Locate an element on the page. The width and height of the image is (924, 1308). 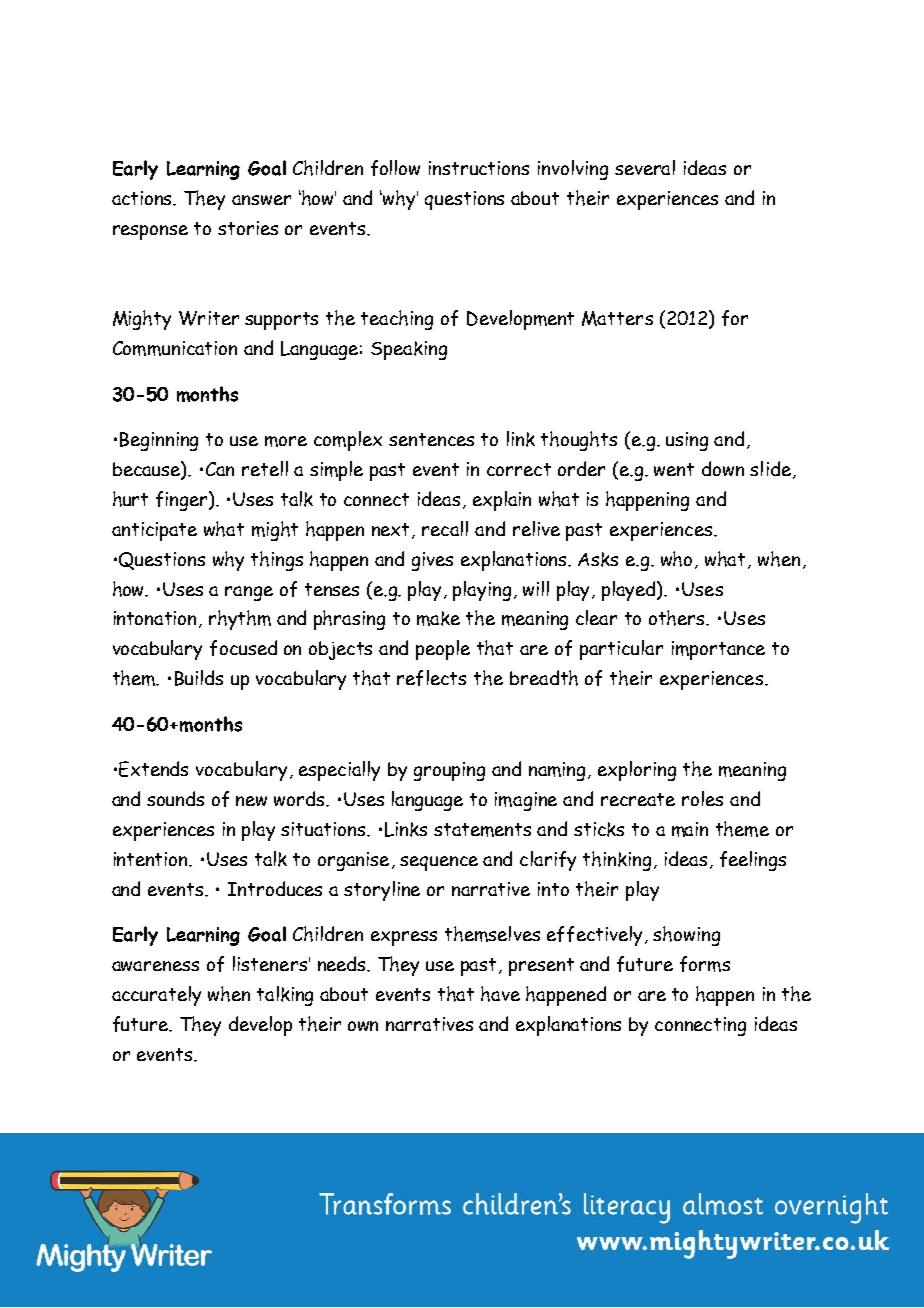
awareness is located at coordinates (155, 966).
